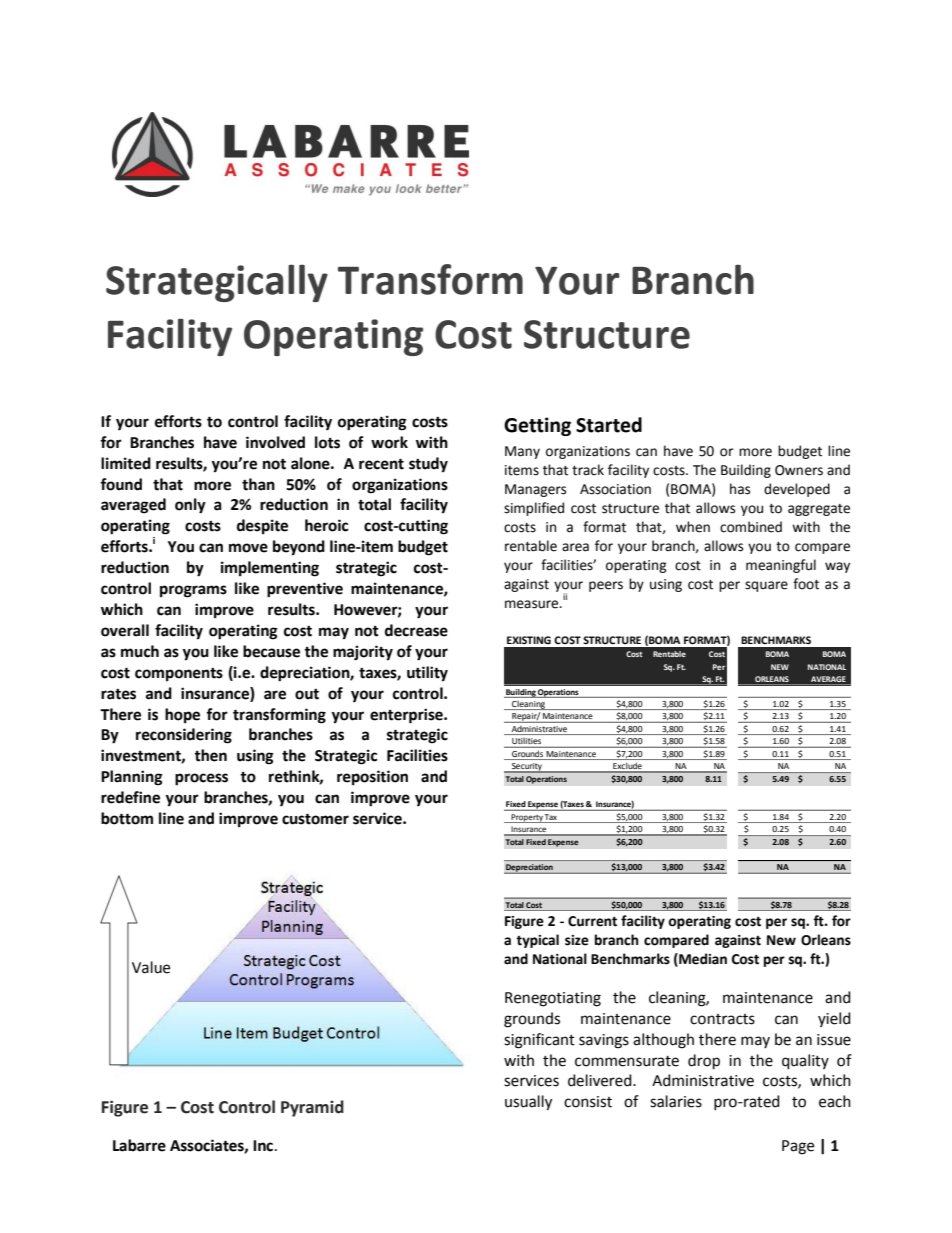 This screenshot has height=1233, width=952. Describe the element at coordinates (264, 1146) in the screenshot. I see `Inc` at that location.
